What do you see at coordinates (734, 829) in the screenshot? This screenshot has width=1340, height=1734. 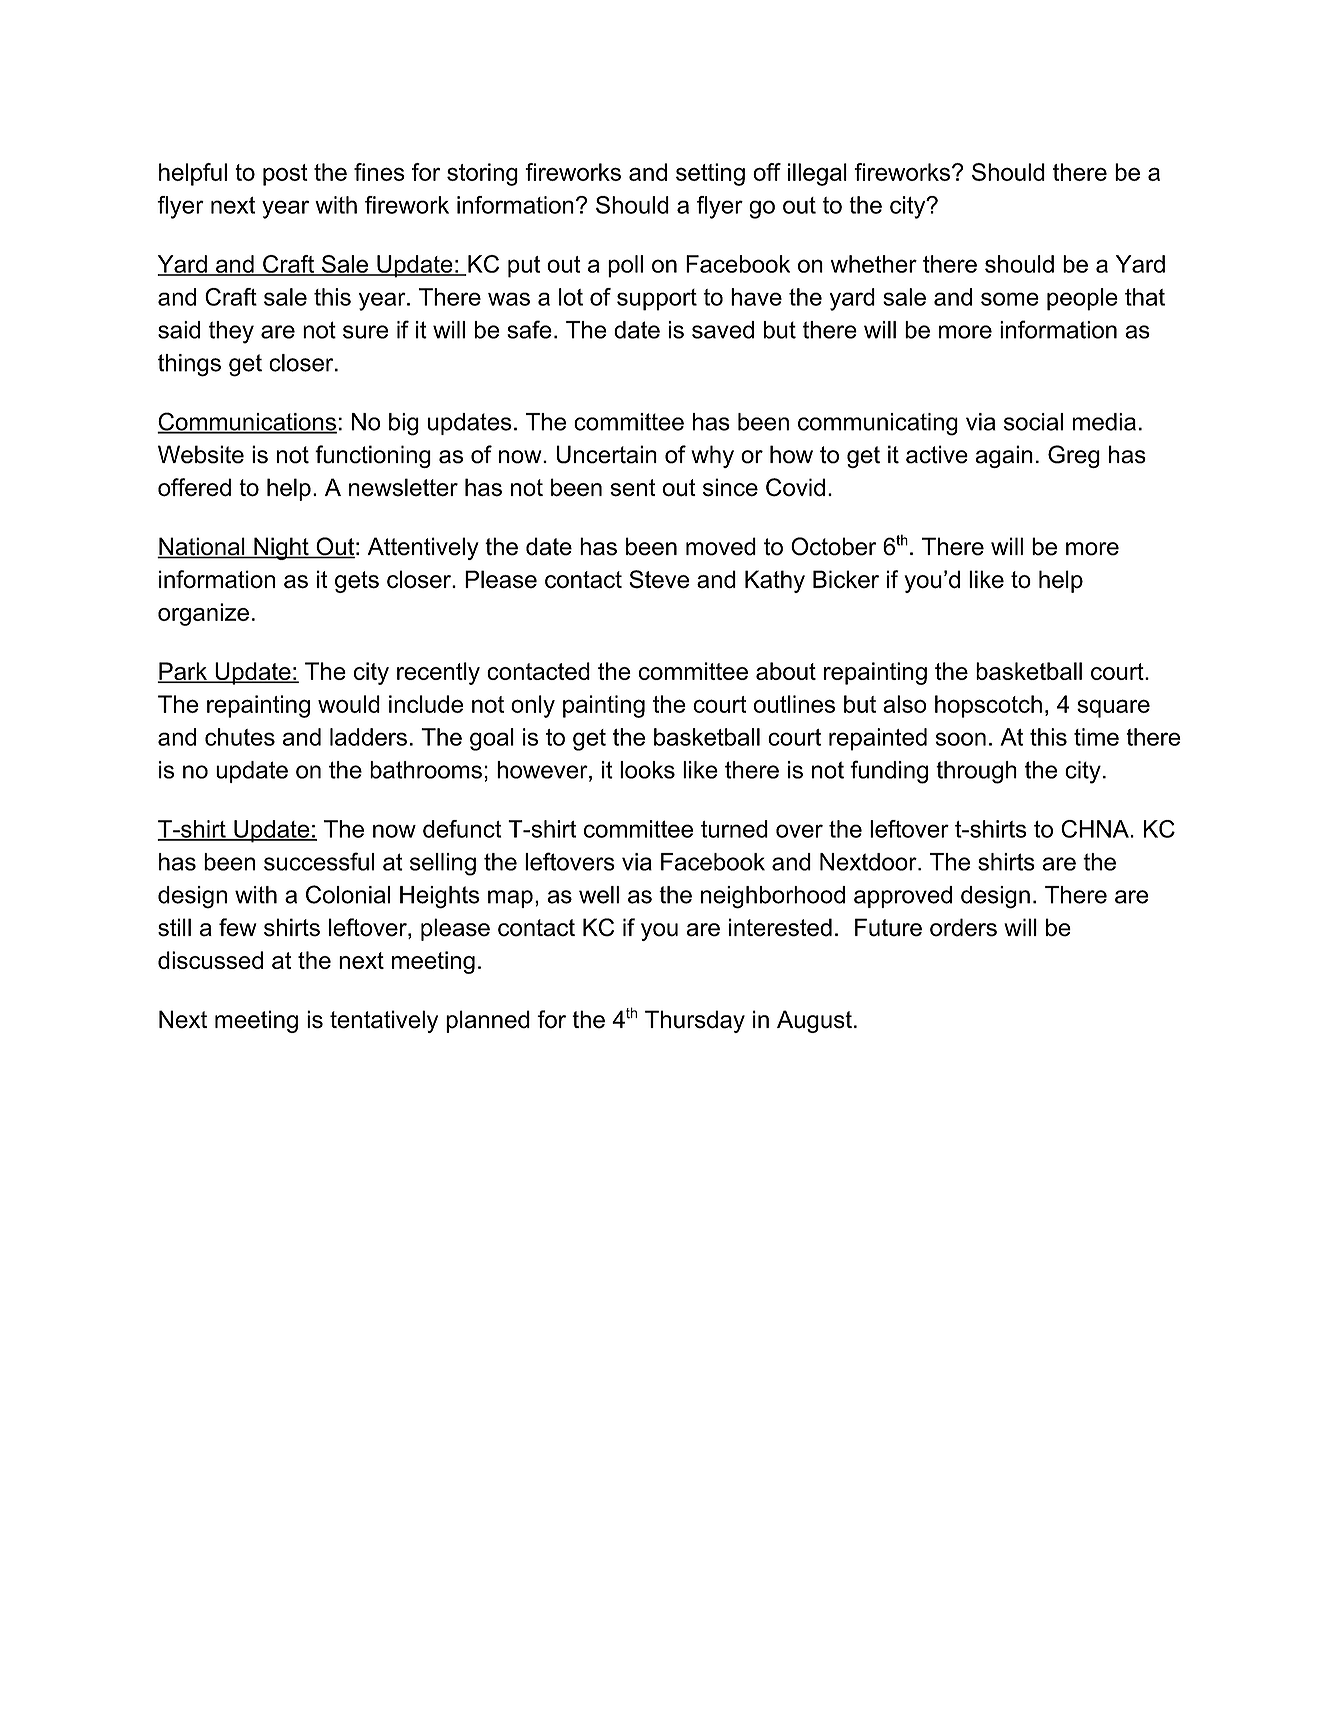 I see `turned` at bounding box center [734, 829].
